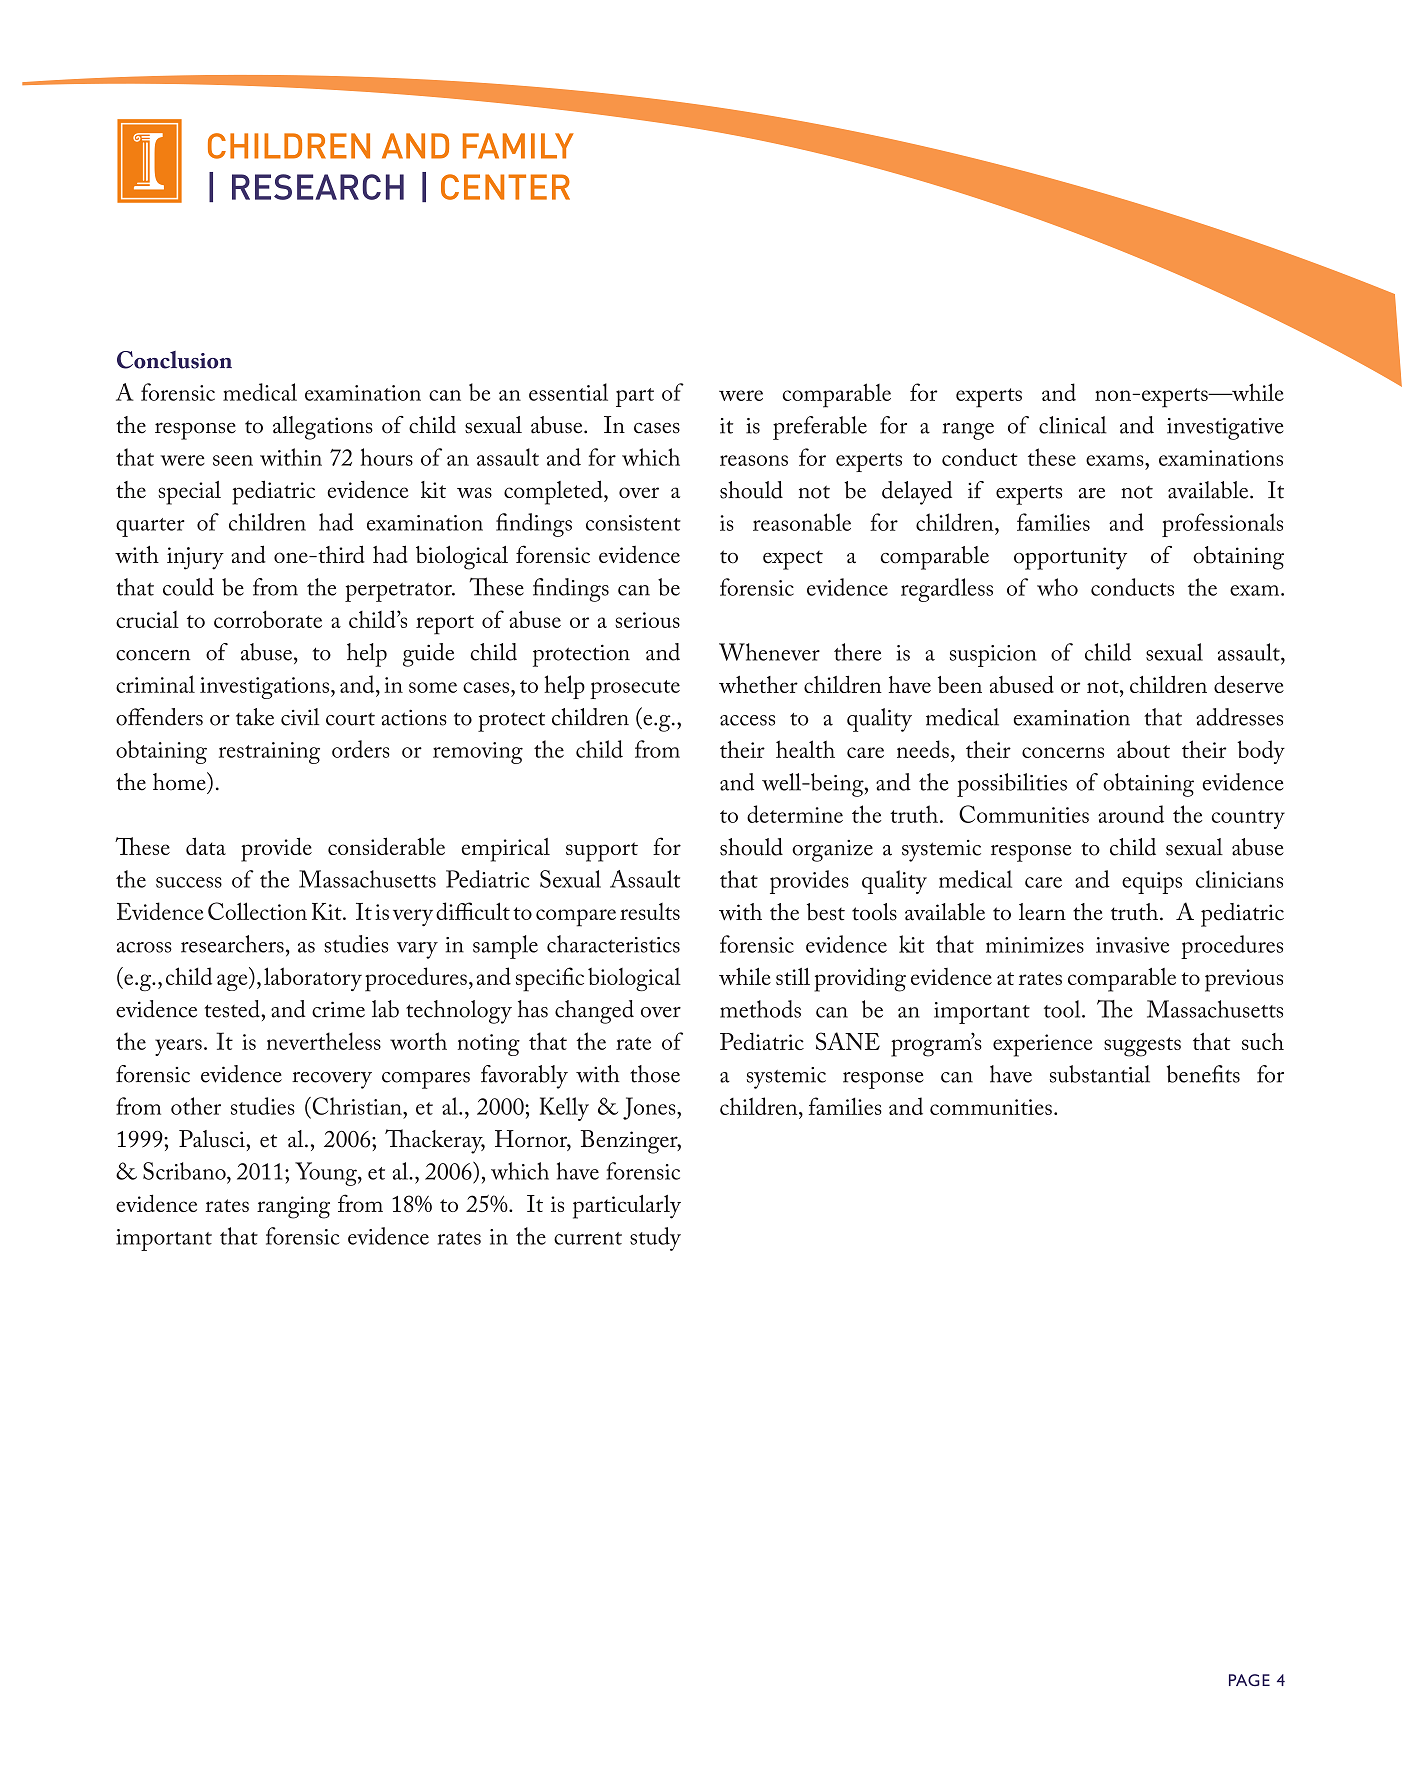 This document has height=1791, width=1402. What do you see at coordinates (650, 1108) in the document?
I see `Jones` at bounding box center [650, 1108].
